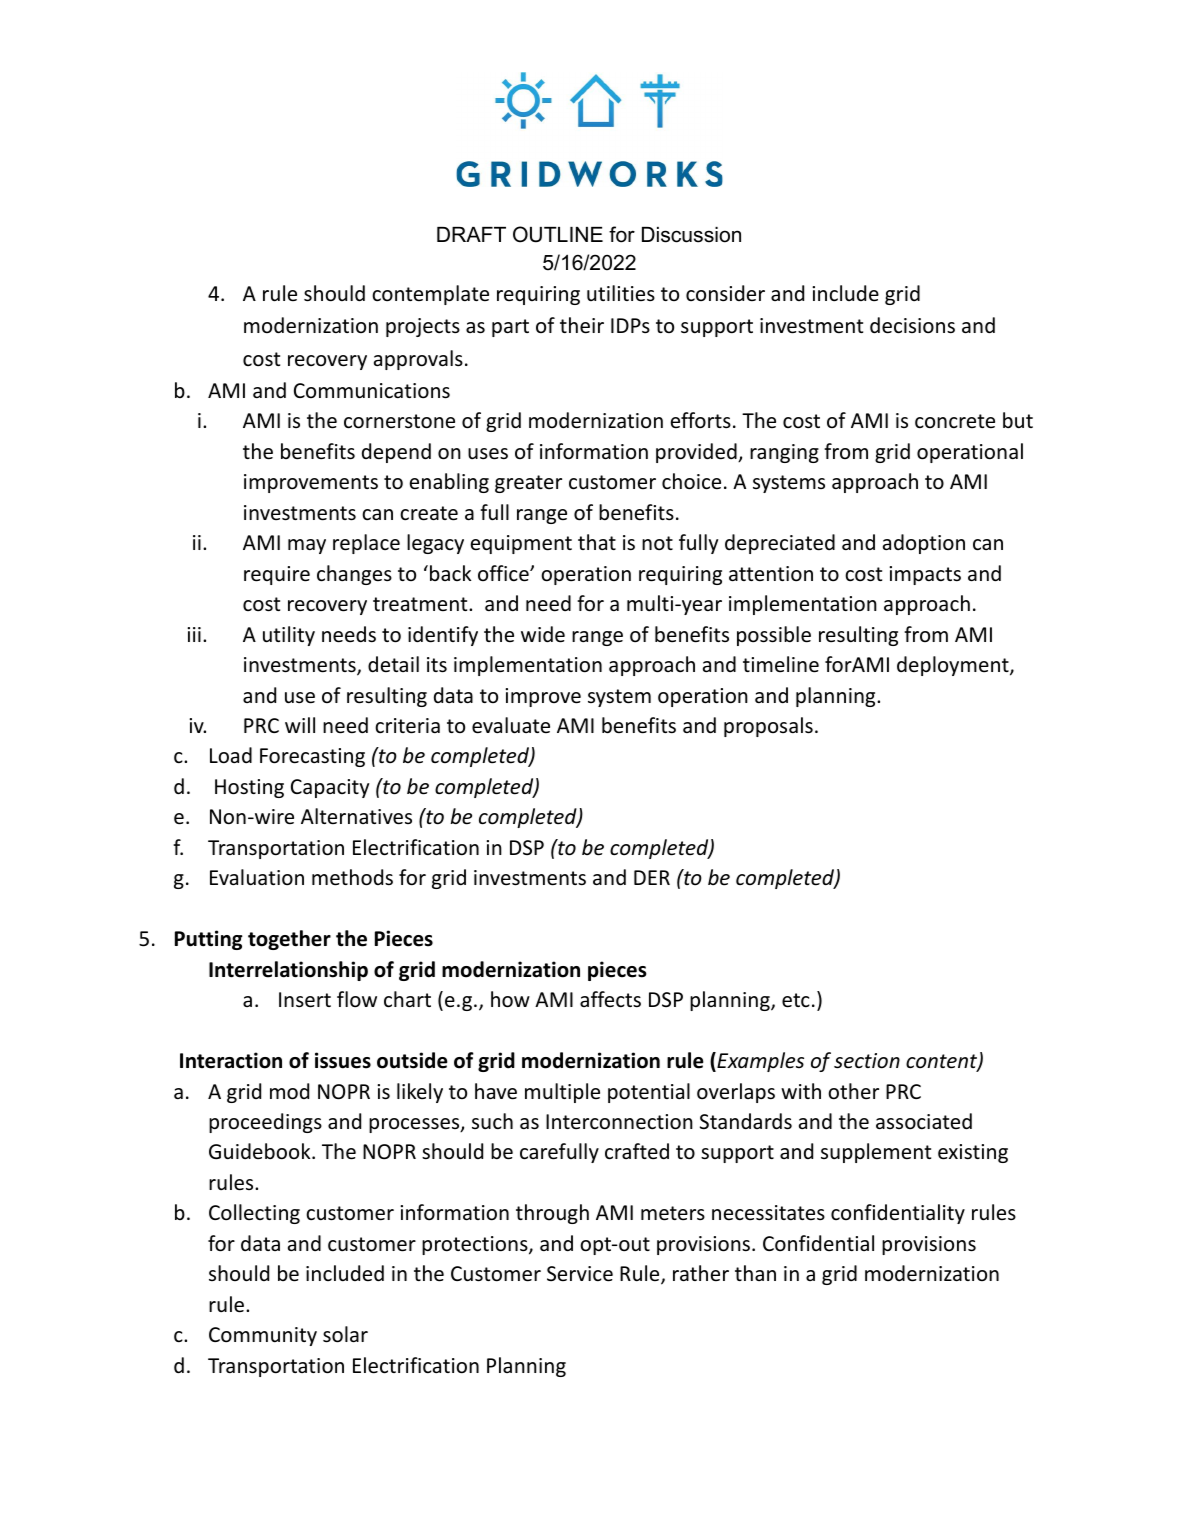 This page has height=1526, width=1179. What do you see at coordinates (924, 544) in the page?
I see `adoption` at bounding box center [924, 544].
